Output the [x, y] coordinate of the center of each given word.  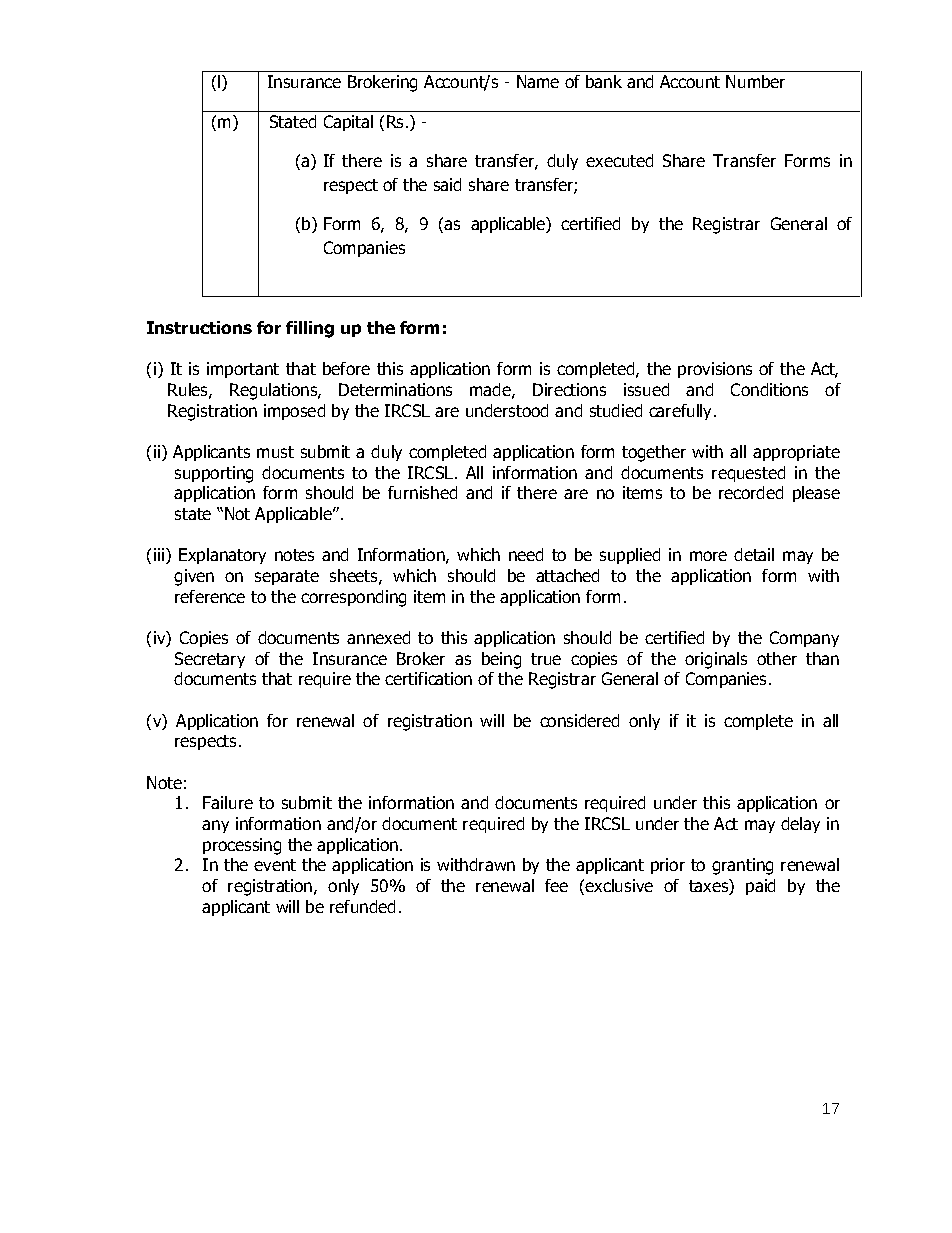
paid [760, 887]
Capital [348, 123]
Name [538, 81]
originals [716, 660]
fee [556, 885]
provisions [715, 370]
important [243, 370]
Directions [569, 389]
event [275, 865]
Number [755, 81]
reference [210, 596]
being [501, 660]
